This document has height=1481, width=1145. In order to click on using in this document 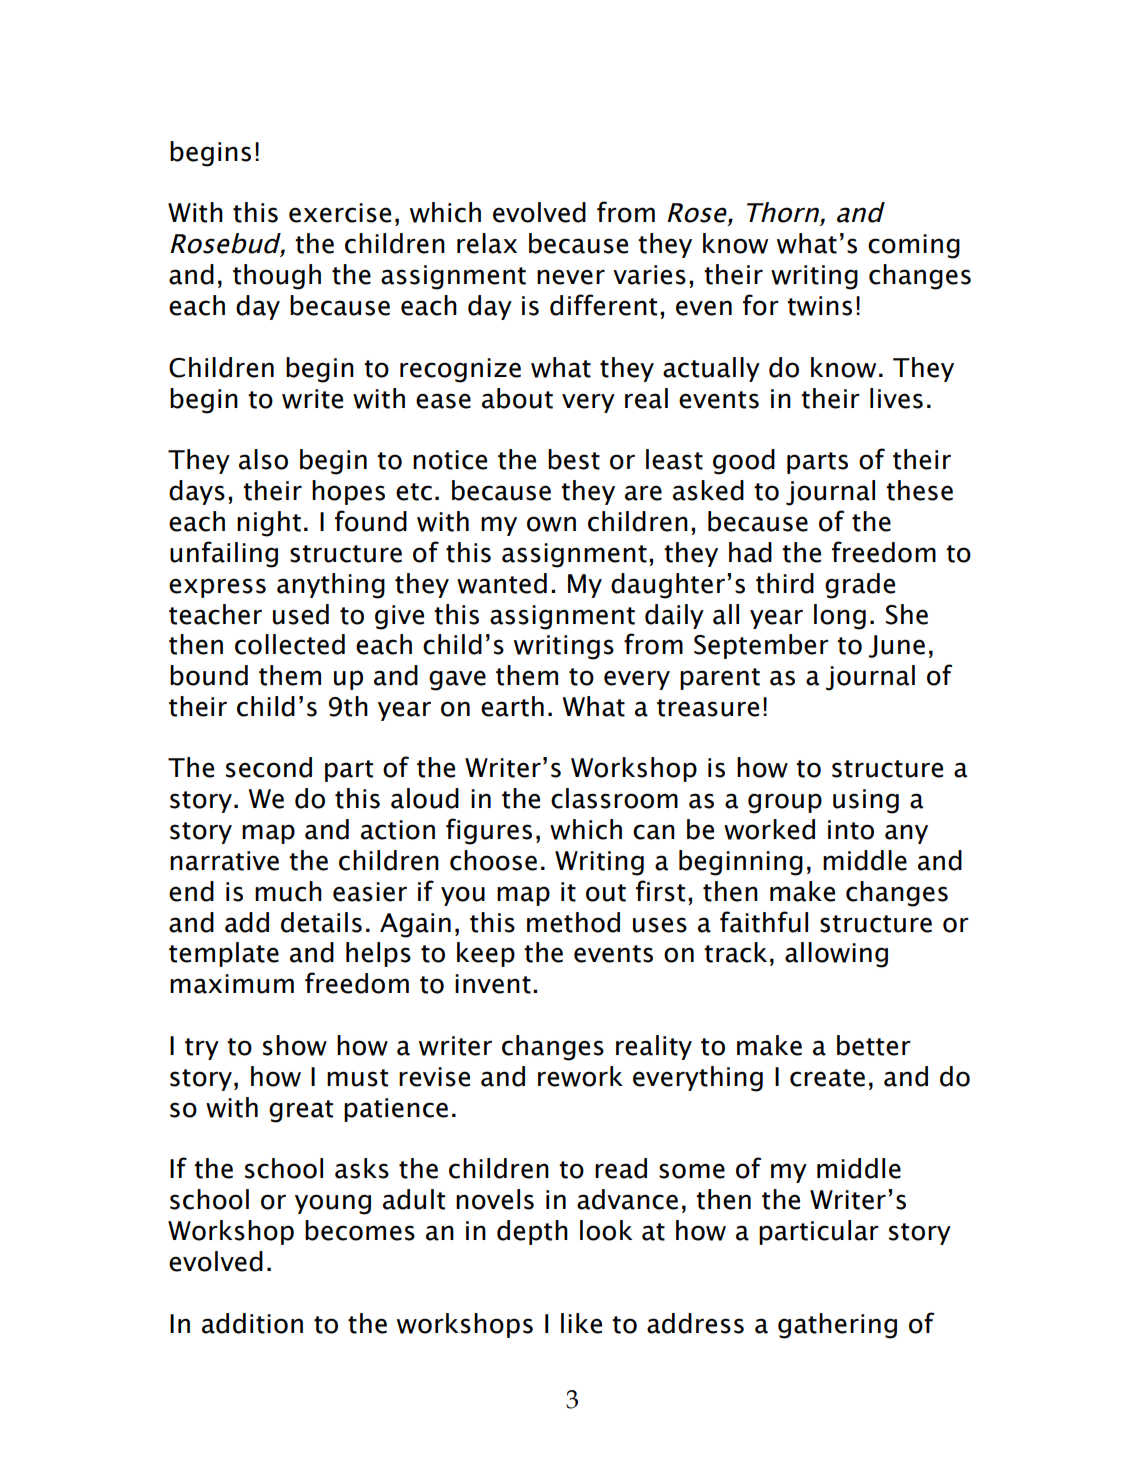, I will do `click(866, 801)`.
